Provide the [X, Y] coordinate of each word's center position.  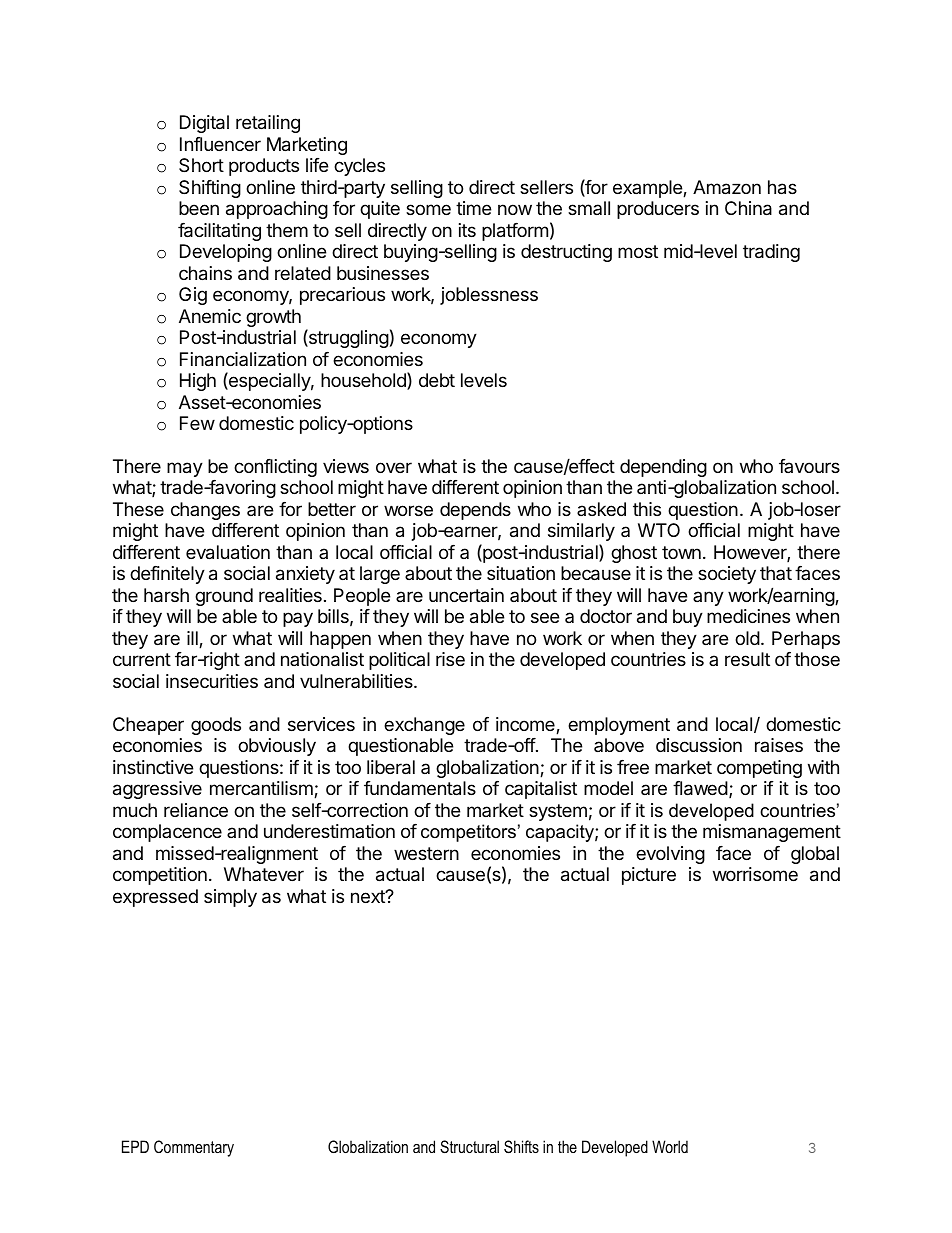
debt [437, 380]
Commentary [194, 1148]
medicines [748, 616]
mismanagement [772, 833]
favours [809, 466]
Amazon [727, 187]
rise [450, 659]
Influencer [220, 144]
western [426, 853]
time [473, 208]
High [198, 382]
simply [230, 898]
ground [224, 597]
